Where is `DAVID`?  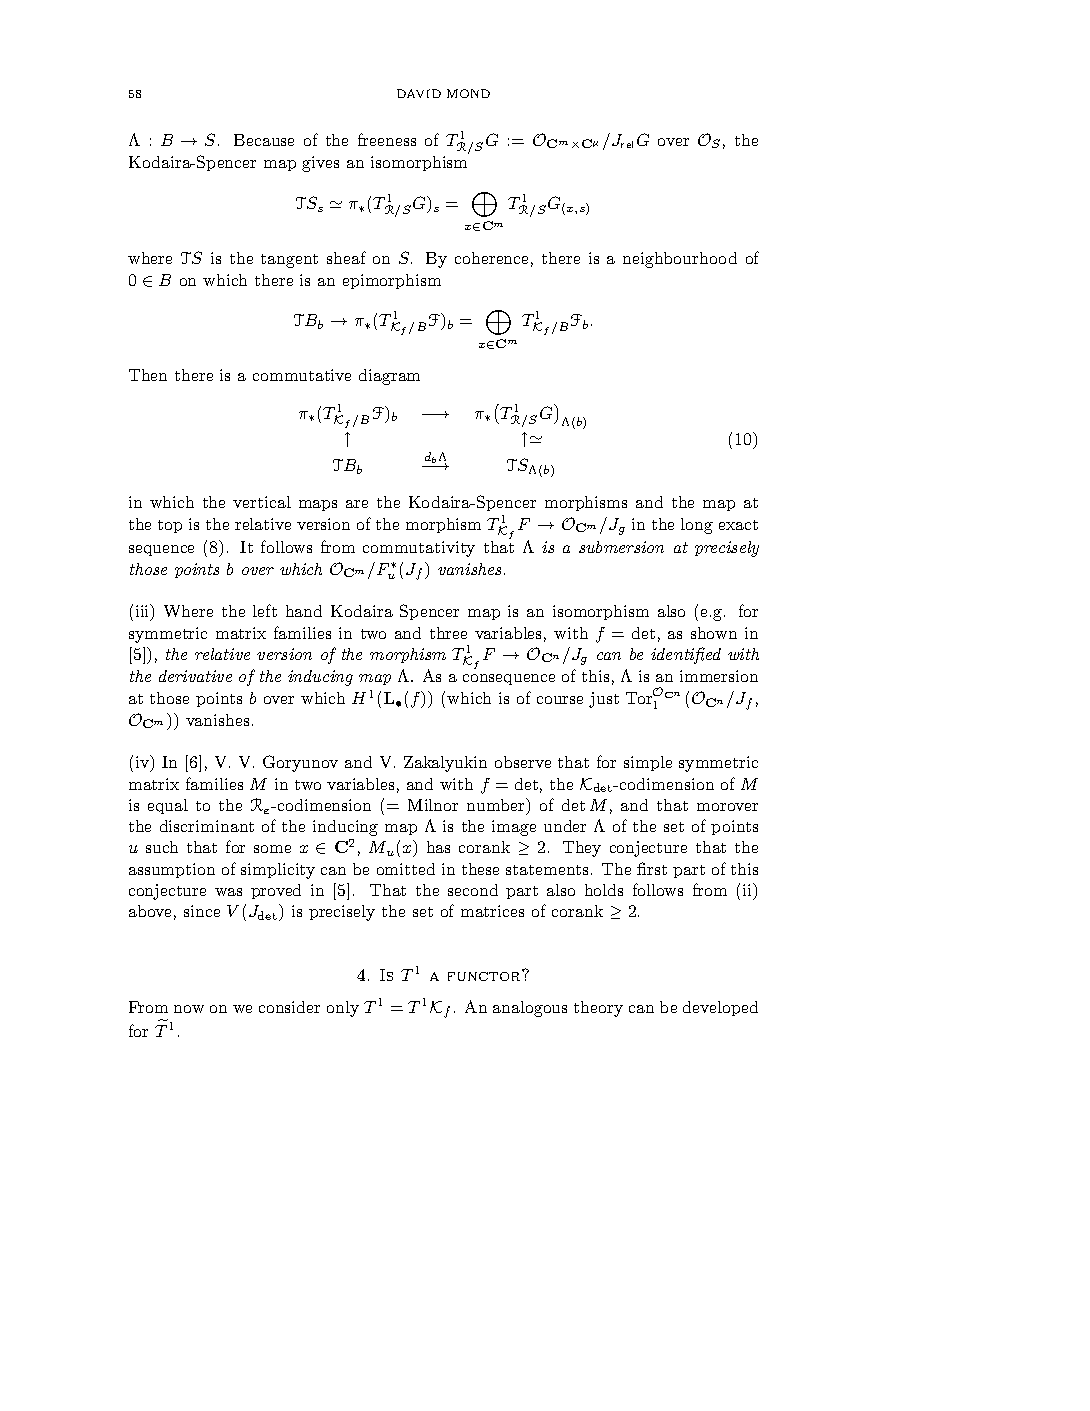
DAVID is located at coordinates (419, 93).
